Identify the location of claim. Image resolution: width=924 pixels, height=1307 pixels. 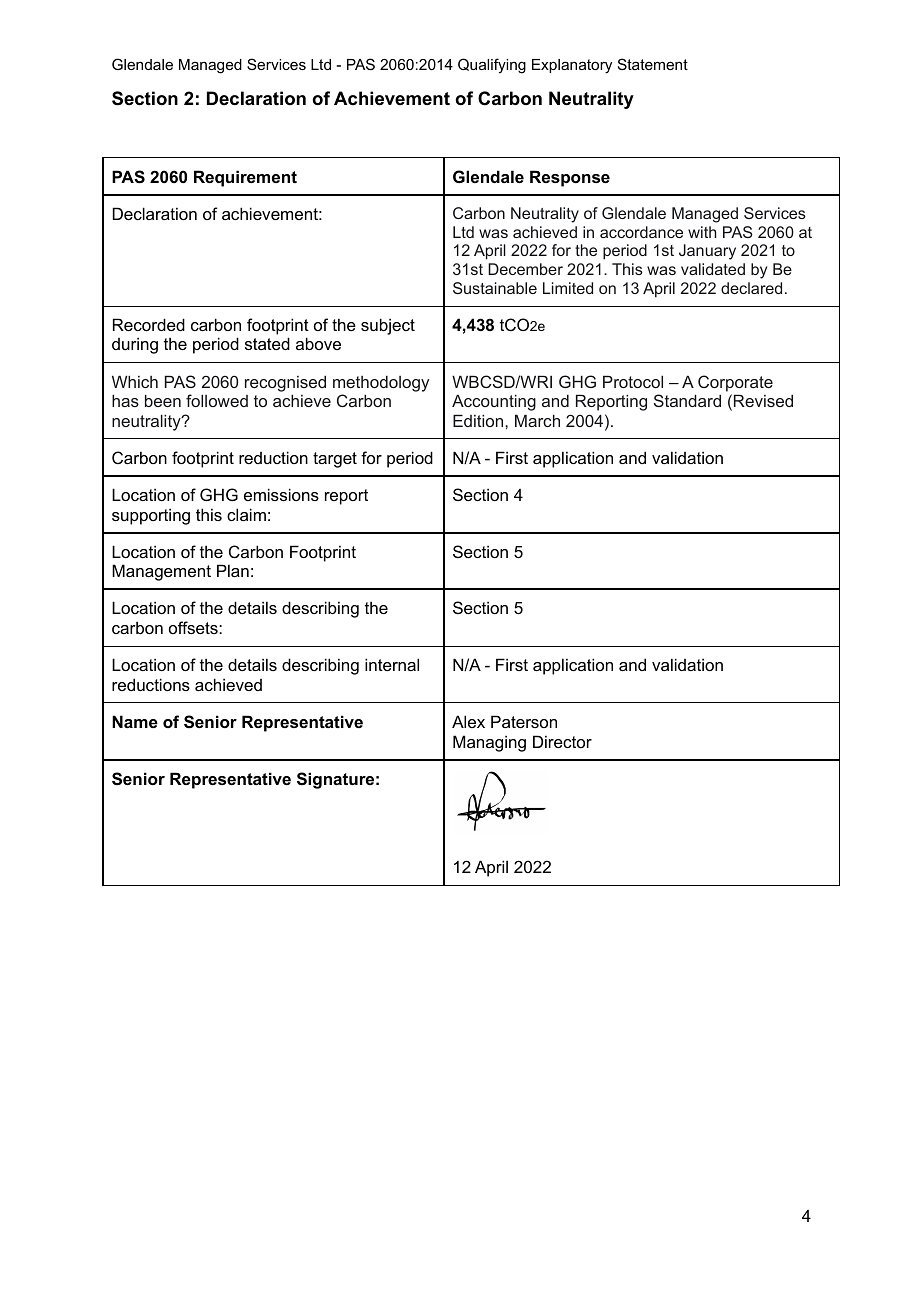
(246, 514).
